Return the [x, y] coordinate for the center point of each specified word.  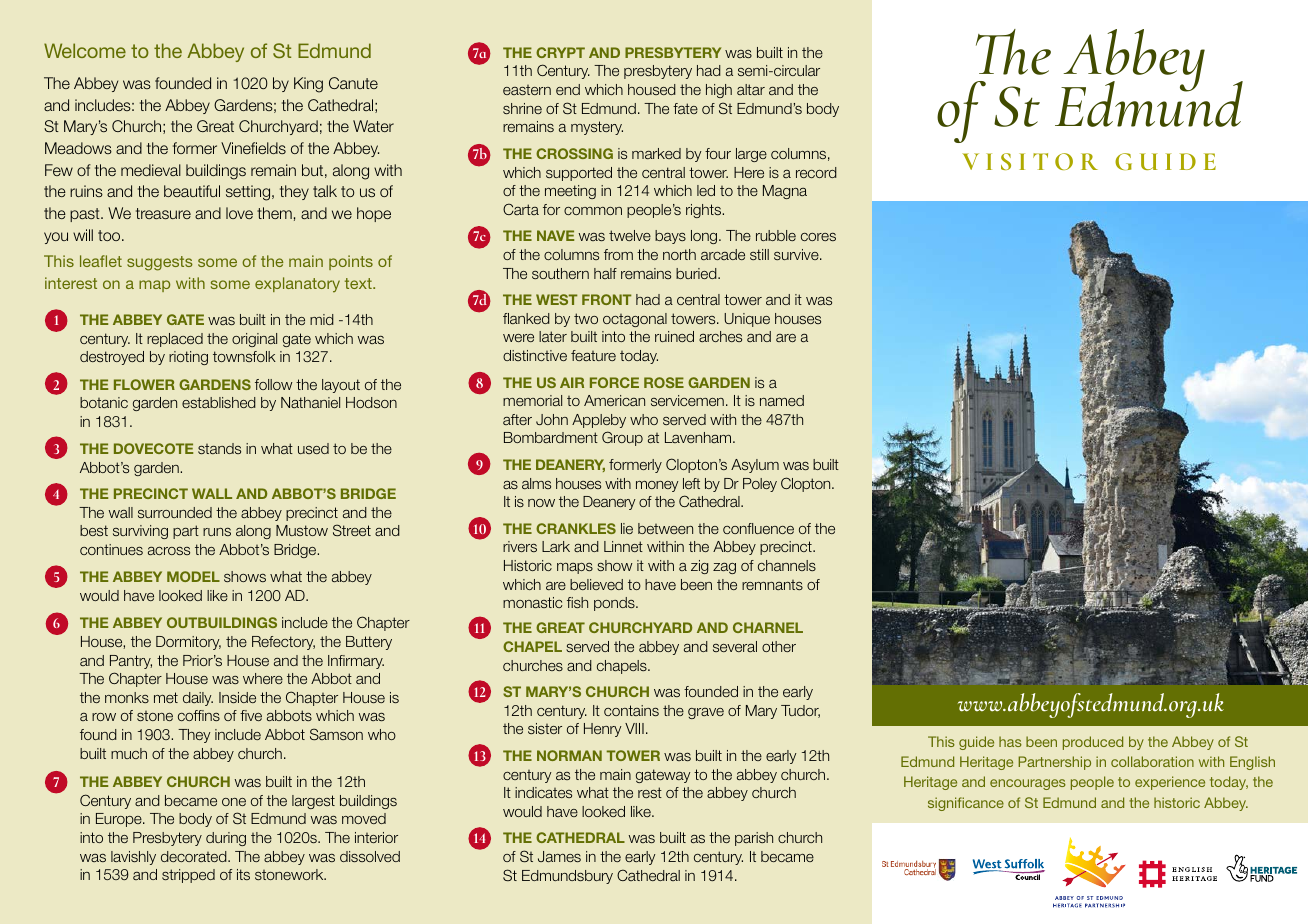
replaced [175, 340]
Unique [747, 320]
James [559, 856]
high [719, 91]
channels [787, 565]
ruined [674, 336]
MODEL [193, 576]
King [308, 85]
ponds [615, 604]
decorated [195, 856]
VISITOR [1030, 161]
